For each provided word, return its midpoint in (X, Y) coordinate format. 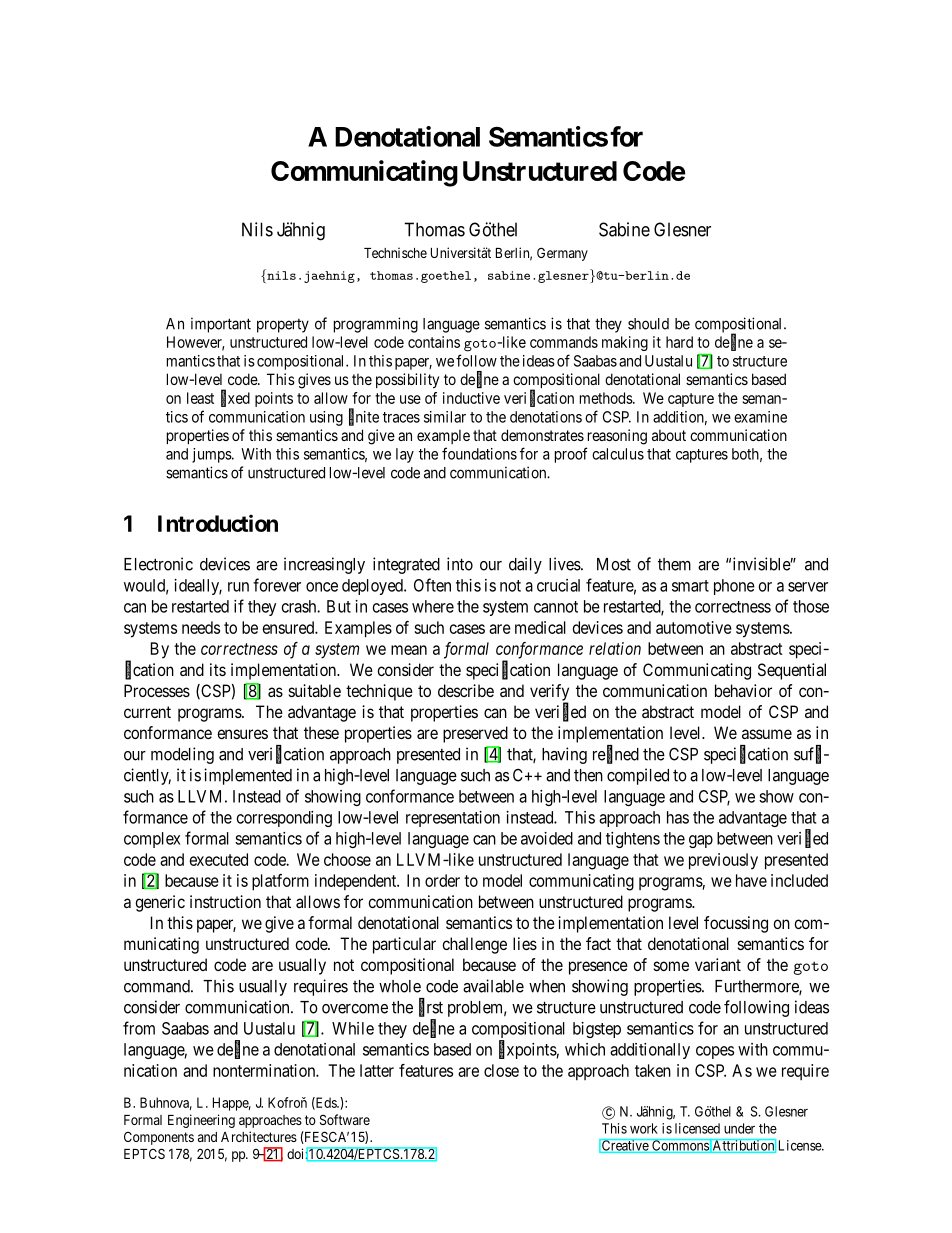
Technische (395, 252)
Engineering (201, 1121)
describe (466, 690)
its (218, 669)
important (221, 325)
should (648, 324)
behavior (743, 690)
